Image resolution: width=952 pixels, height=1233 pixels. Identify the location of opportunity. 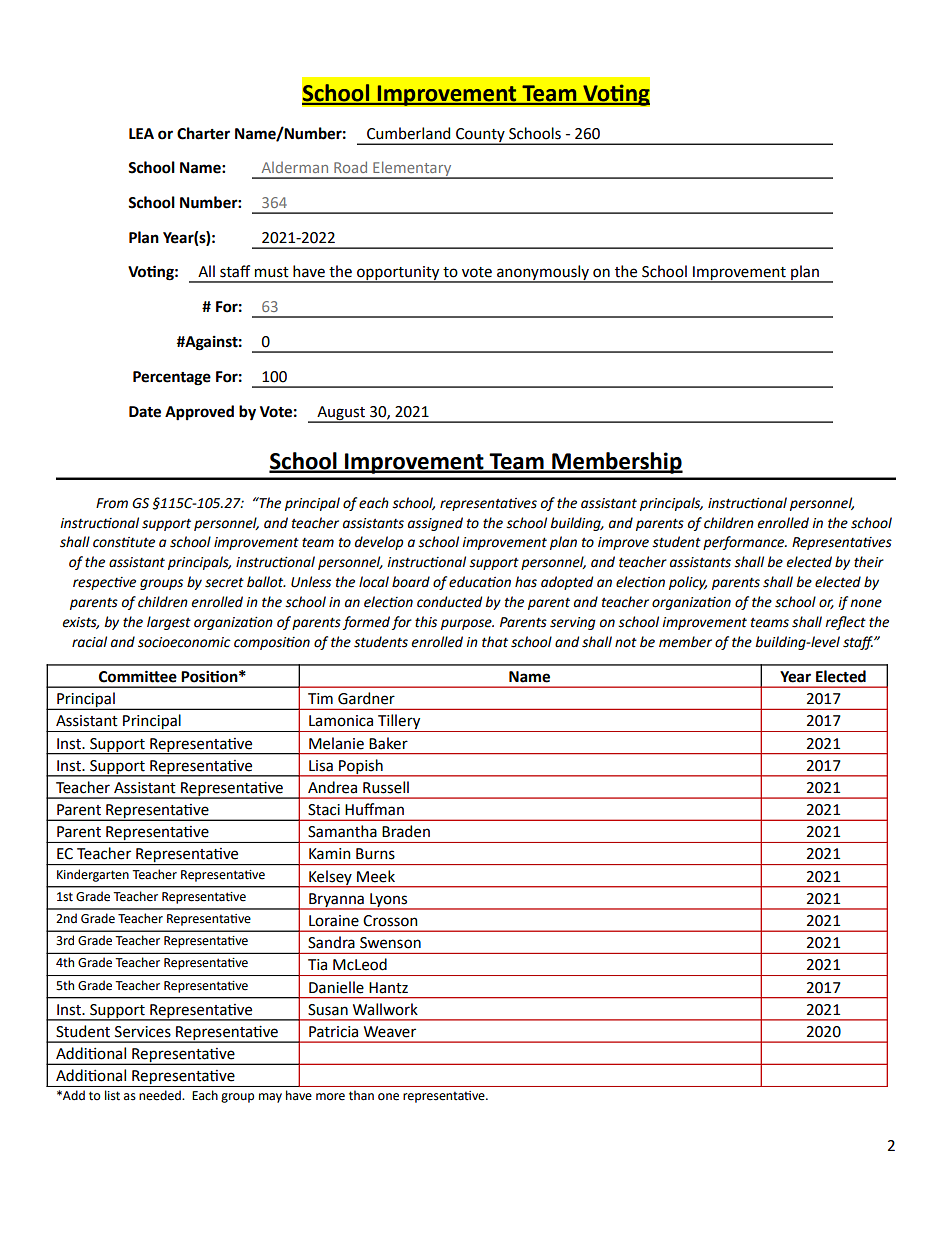
(398, 274).
